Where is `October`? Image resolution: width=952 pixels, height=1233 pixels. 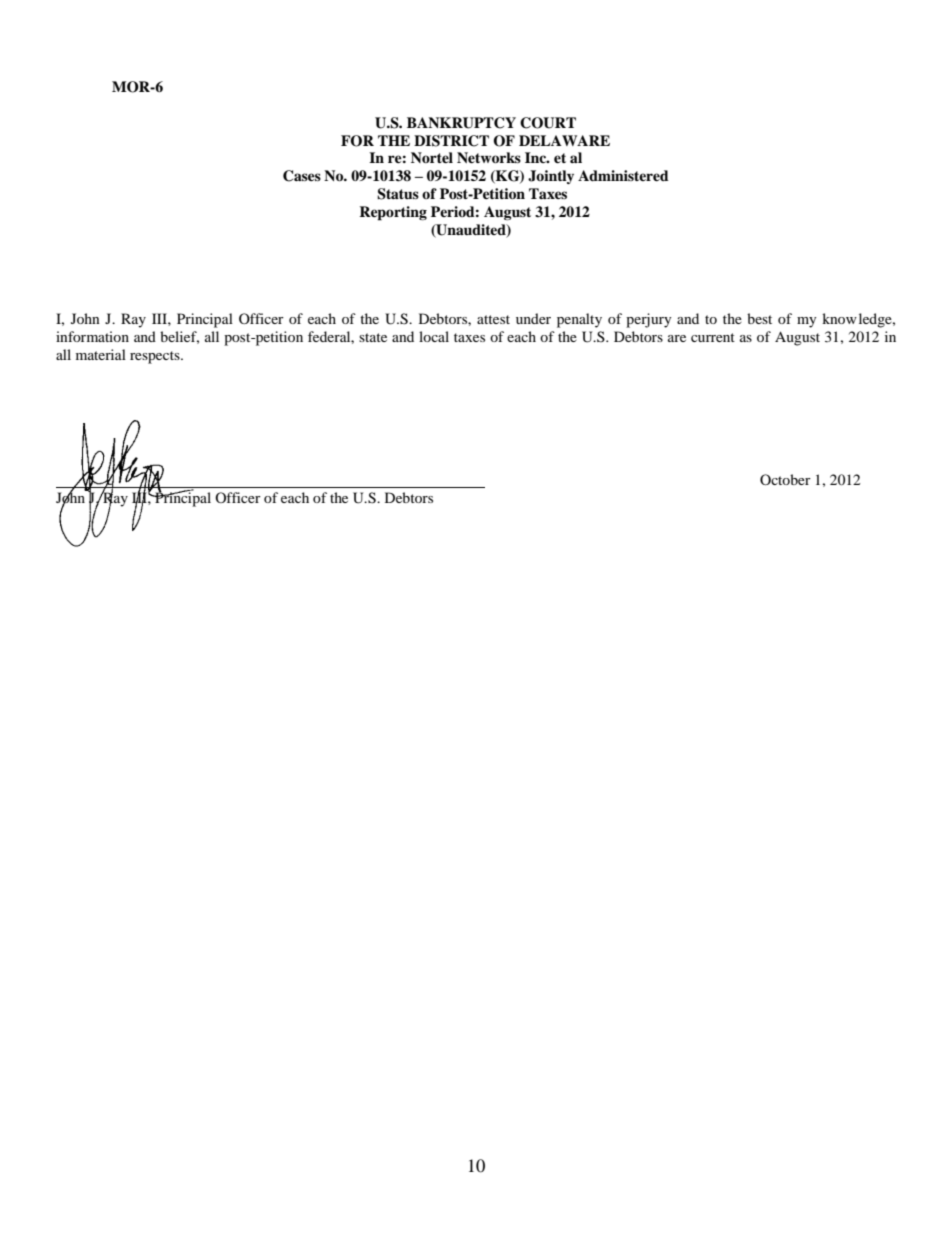 October is located at coordinates (785, 479).
